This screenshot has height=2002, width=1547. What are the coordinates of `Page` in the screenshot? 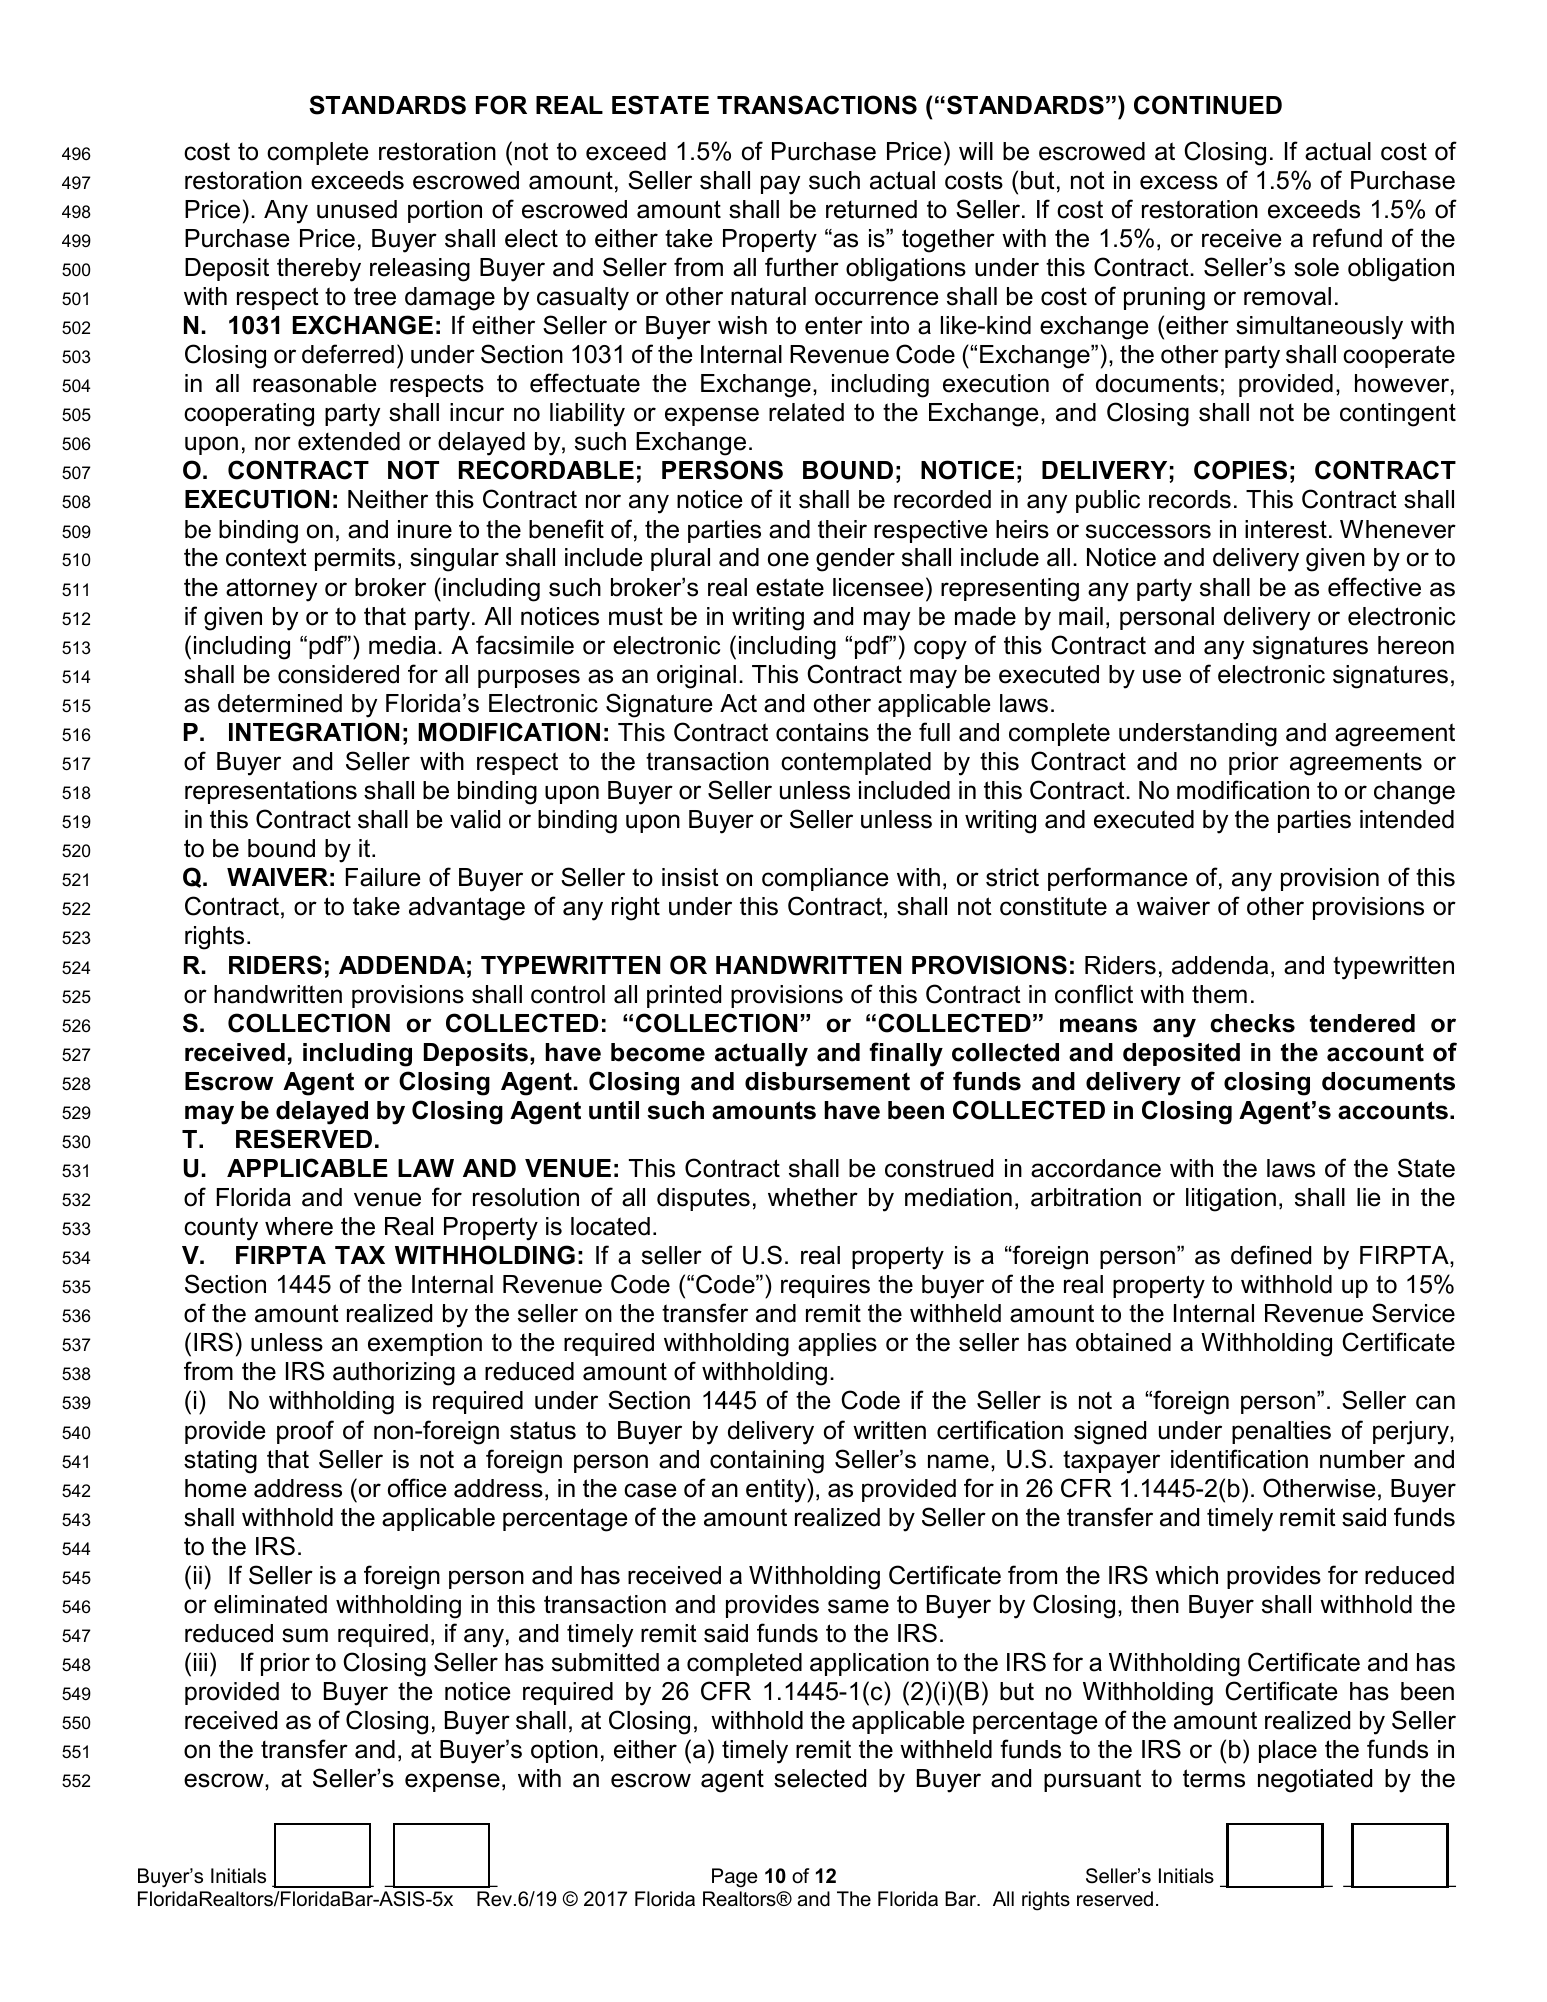 It's located at (735, 1878).
